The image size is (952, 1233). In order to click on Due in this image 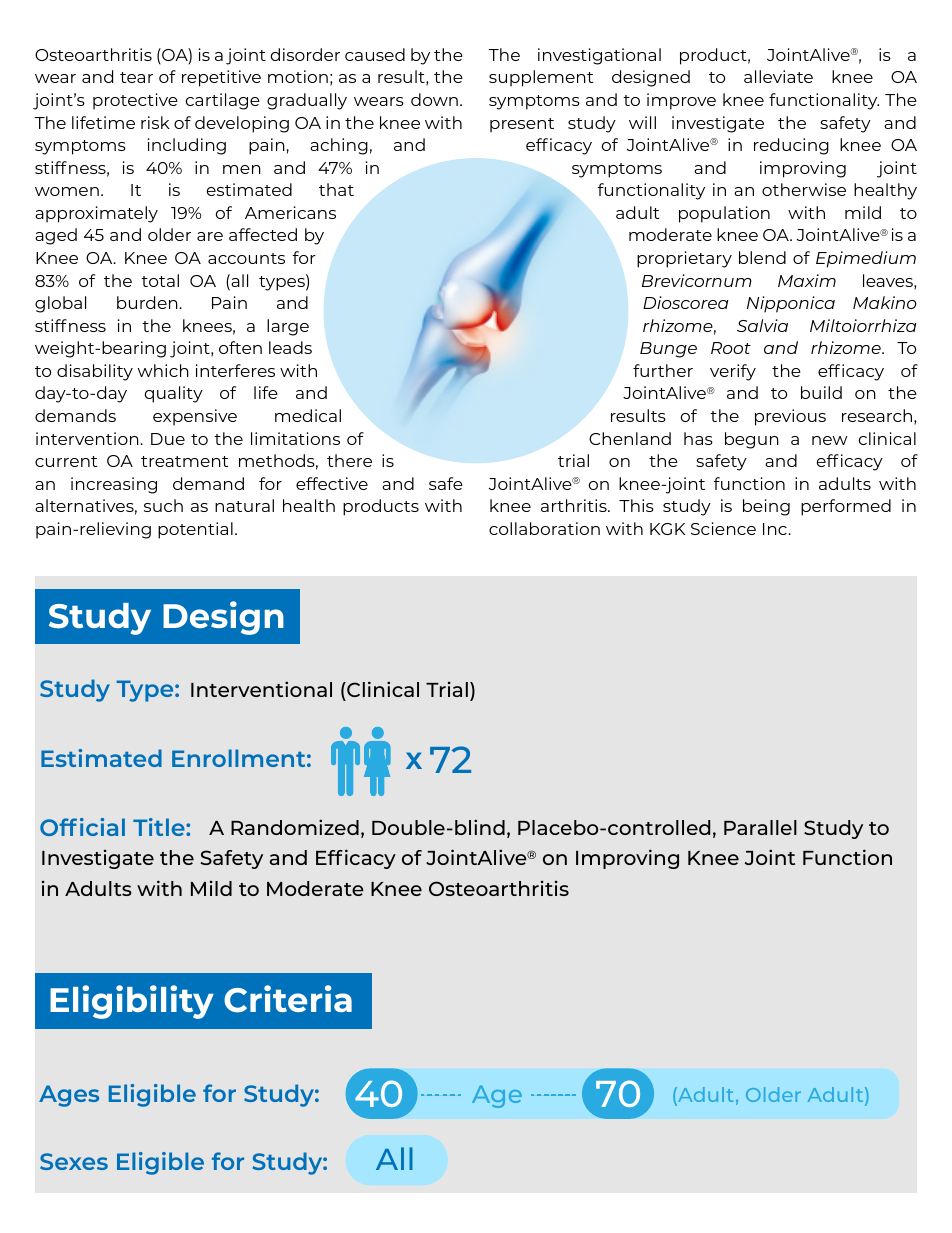, I will do `click(168, 439)`.
